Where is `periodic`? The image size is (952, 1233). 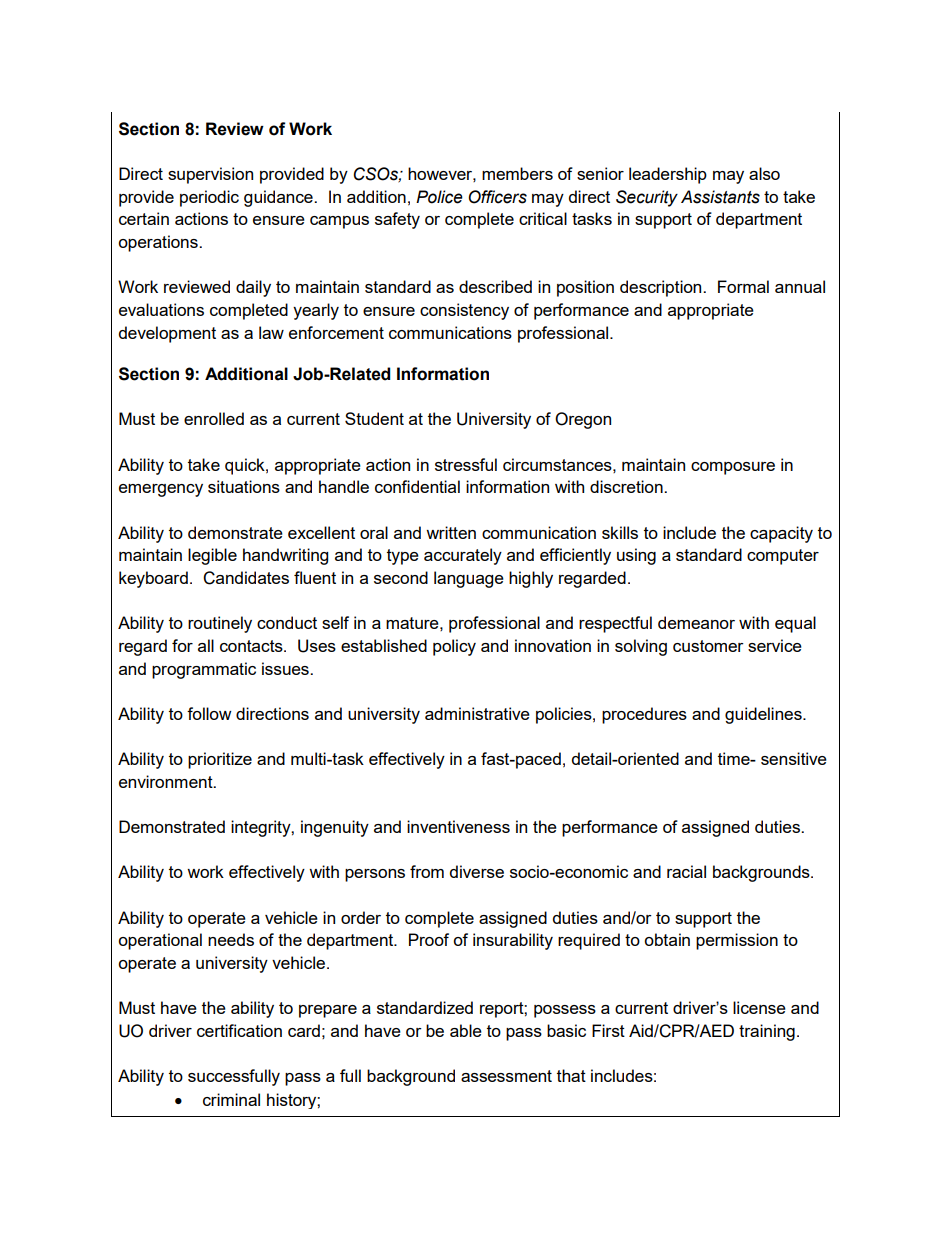
periodic is located at coordinates (209, 198).
